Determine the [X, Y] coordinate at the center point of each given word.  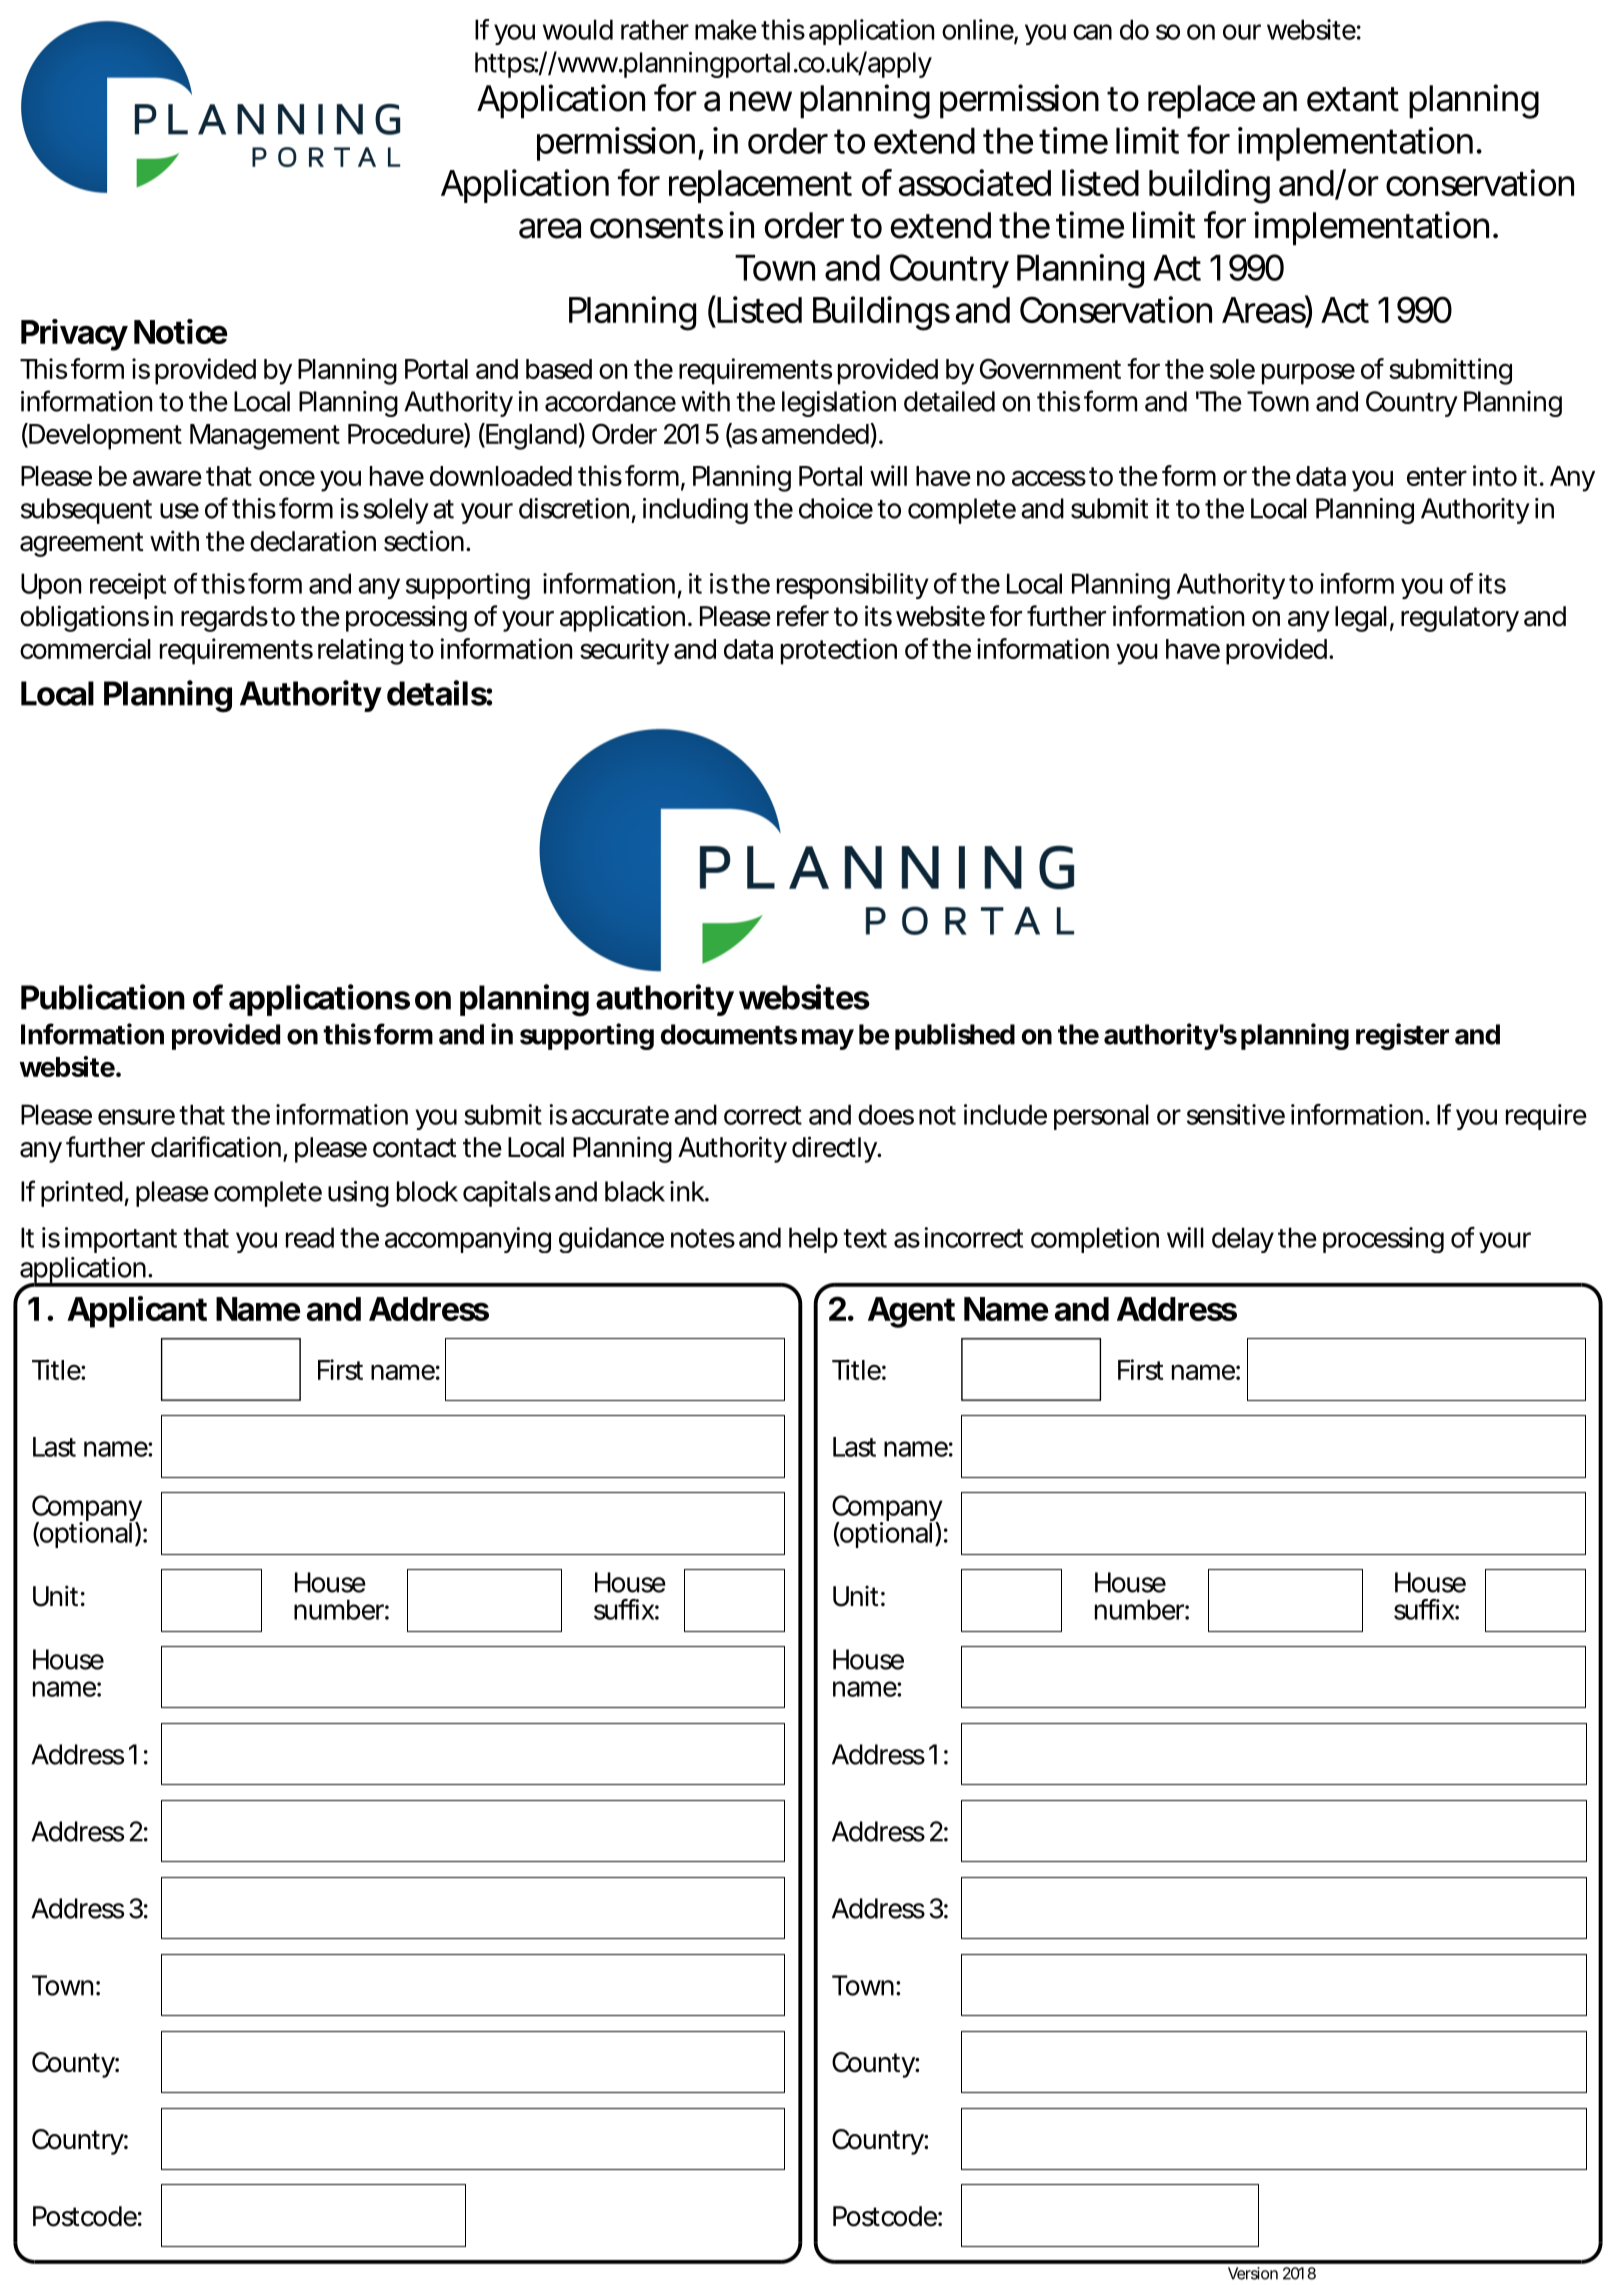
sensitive [1236, 1114]
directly [835, 1149]
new [761, 101]
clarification [216, 1147]
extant [1353, 99]
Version [1253, 2273]
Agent [911, 1312]
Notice [180, 331]
